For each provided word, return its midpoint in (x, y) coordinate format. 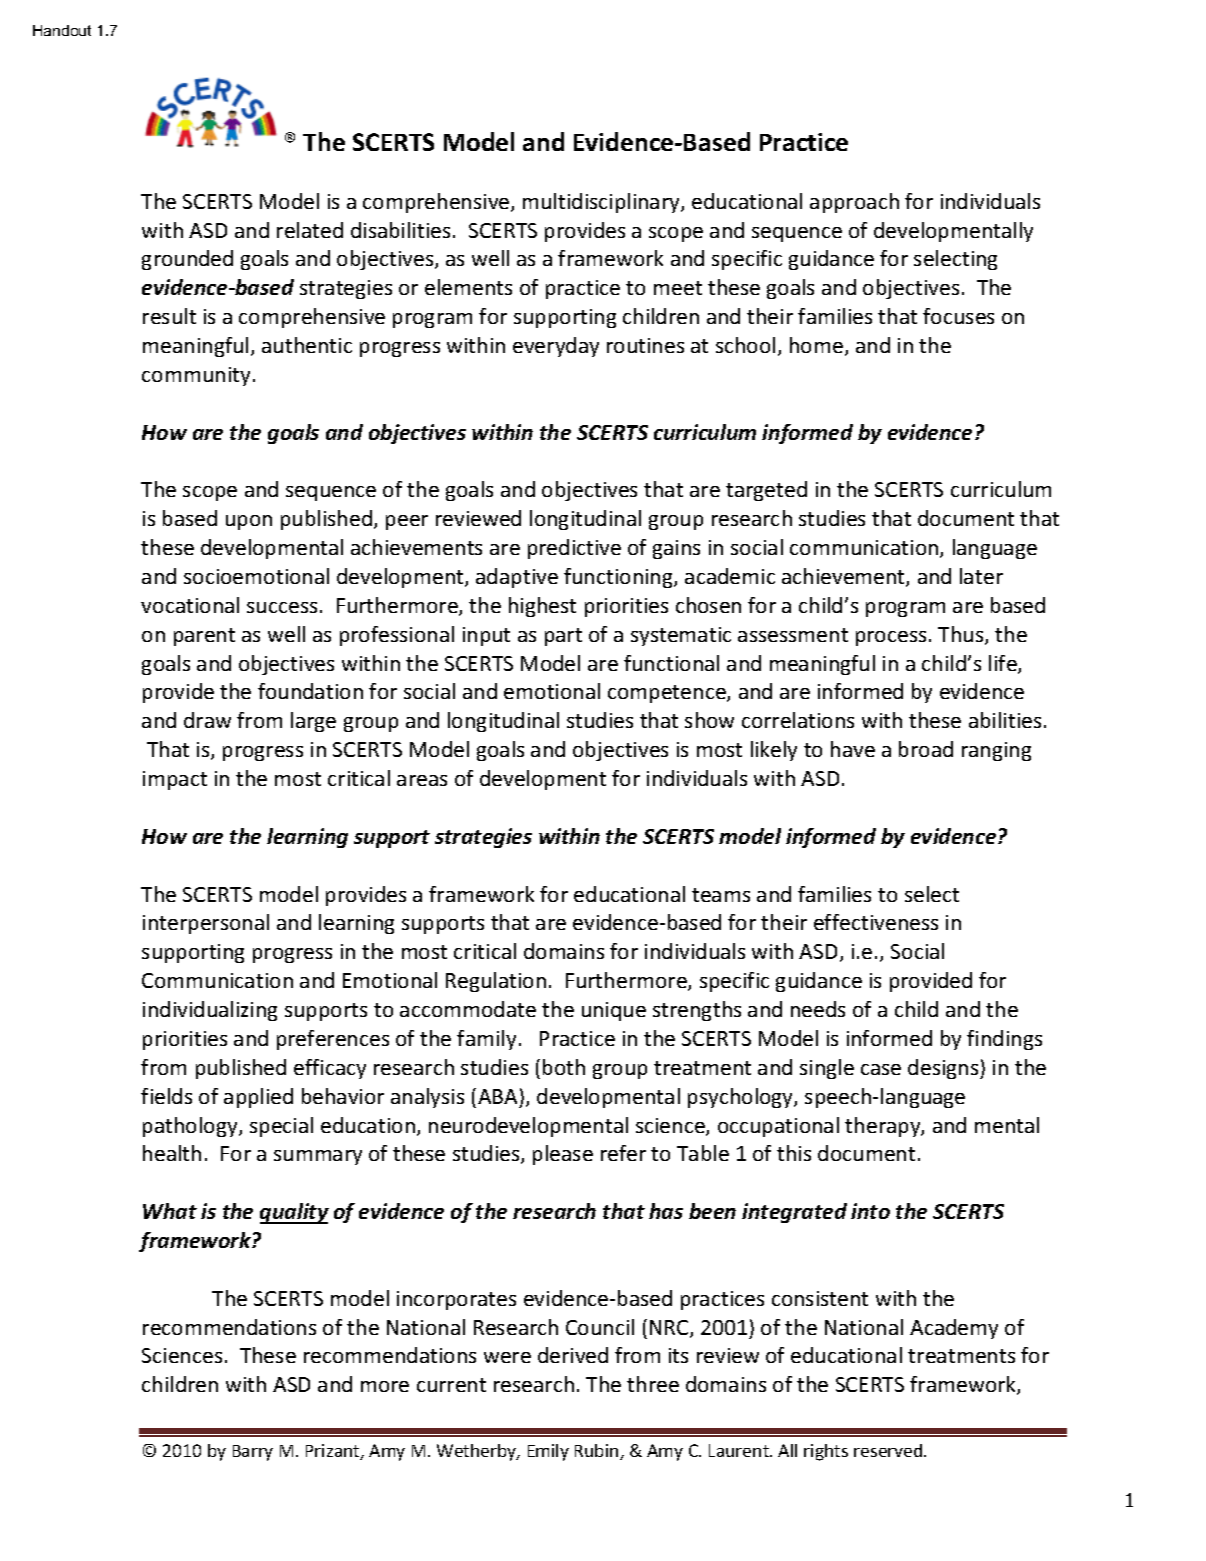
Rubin (598, 1452)
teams (721, 895)
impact (175, 780)
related (310, 230)
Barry (253, 1453)
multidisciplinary (602, 203)
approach (854, 203)
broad (926, 749)
